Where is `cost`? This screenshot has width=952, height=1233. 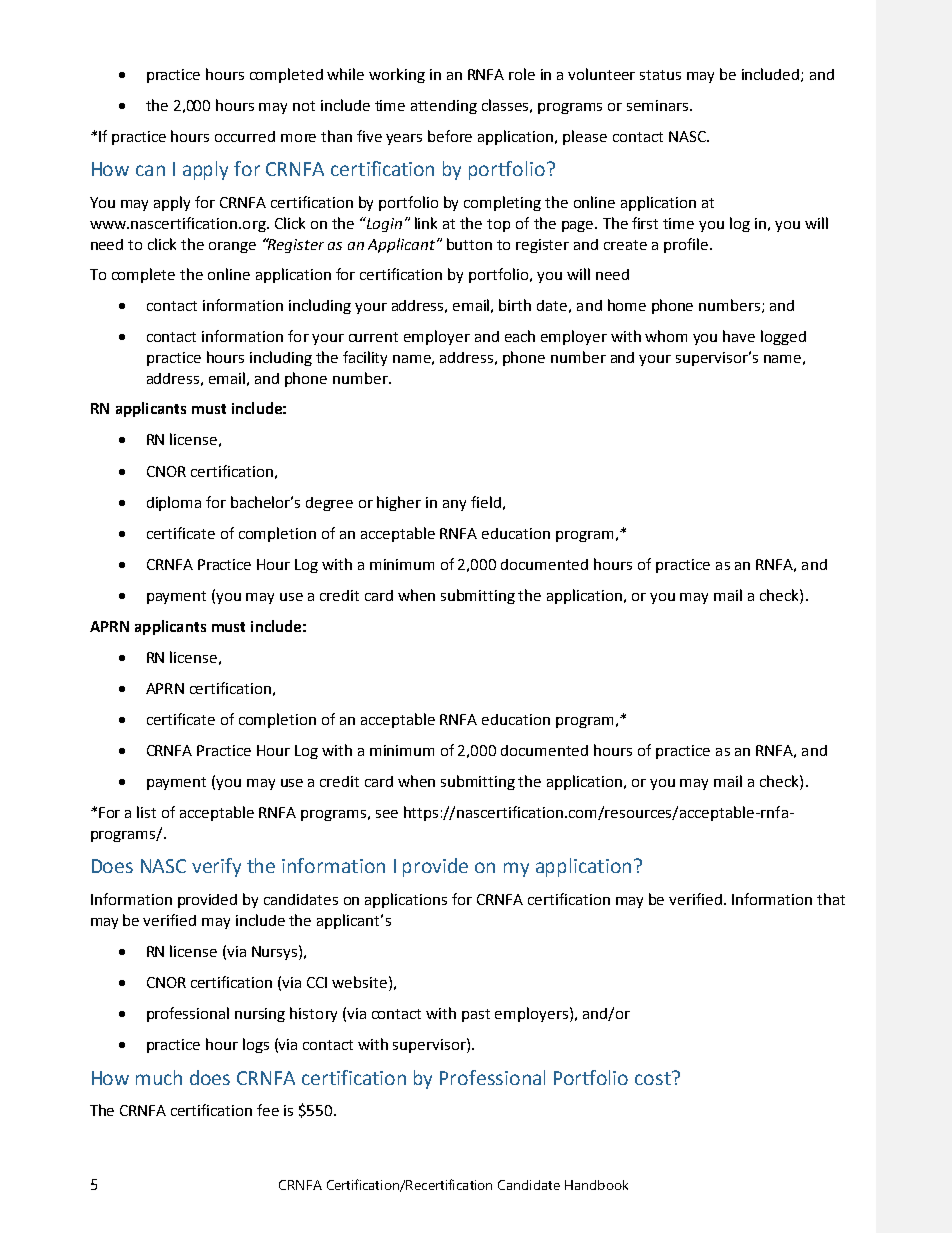 cost is located at coordinates (654, 1078).
